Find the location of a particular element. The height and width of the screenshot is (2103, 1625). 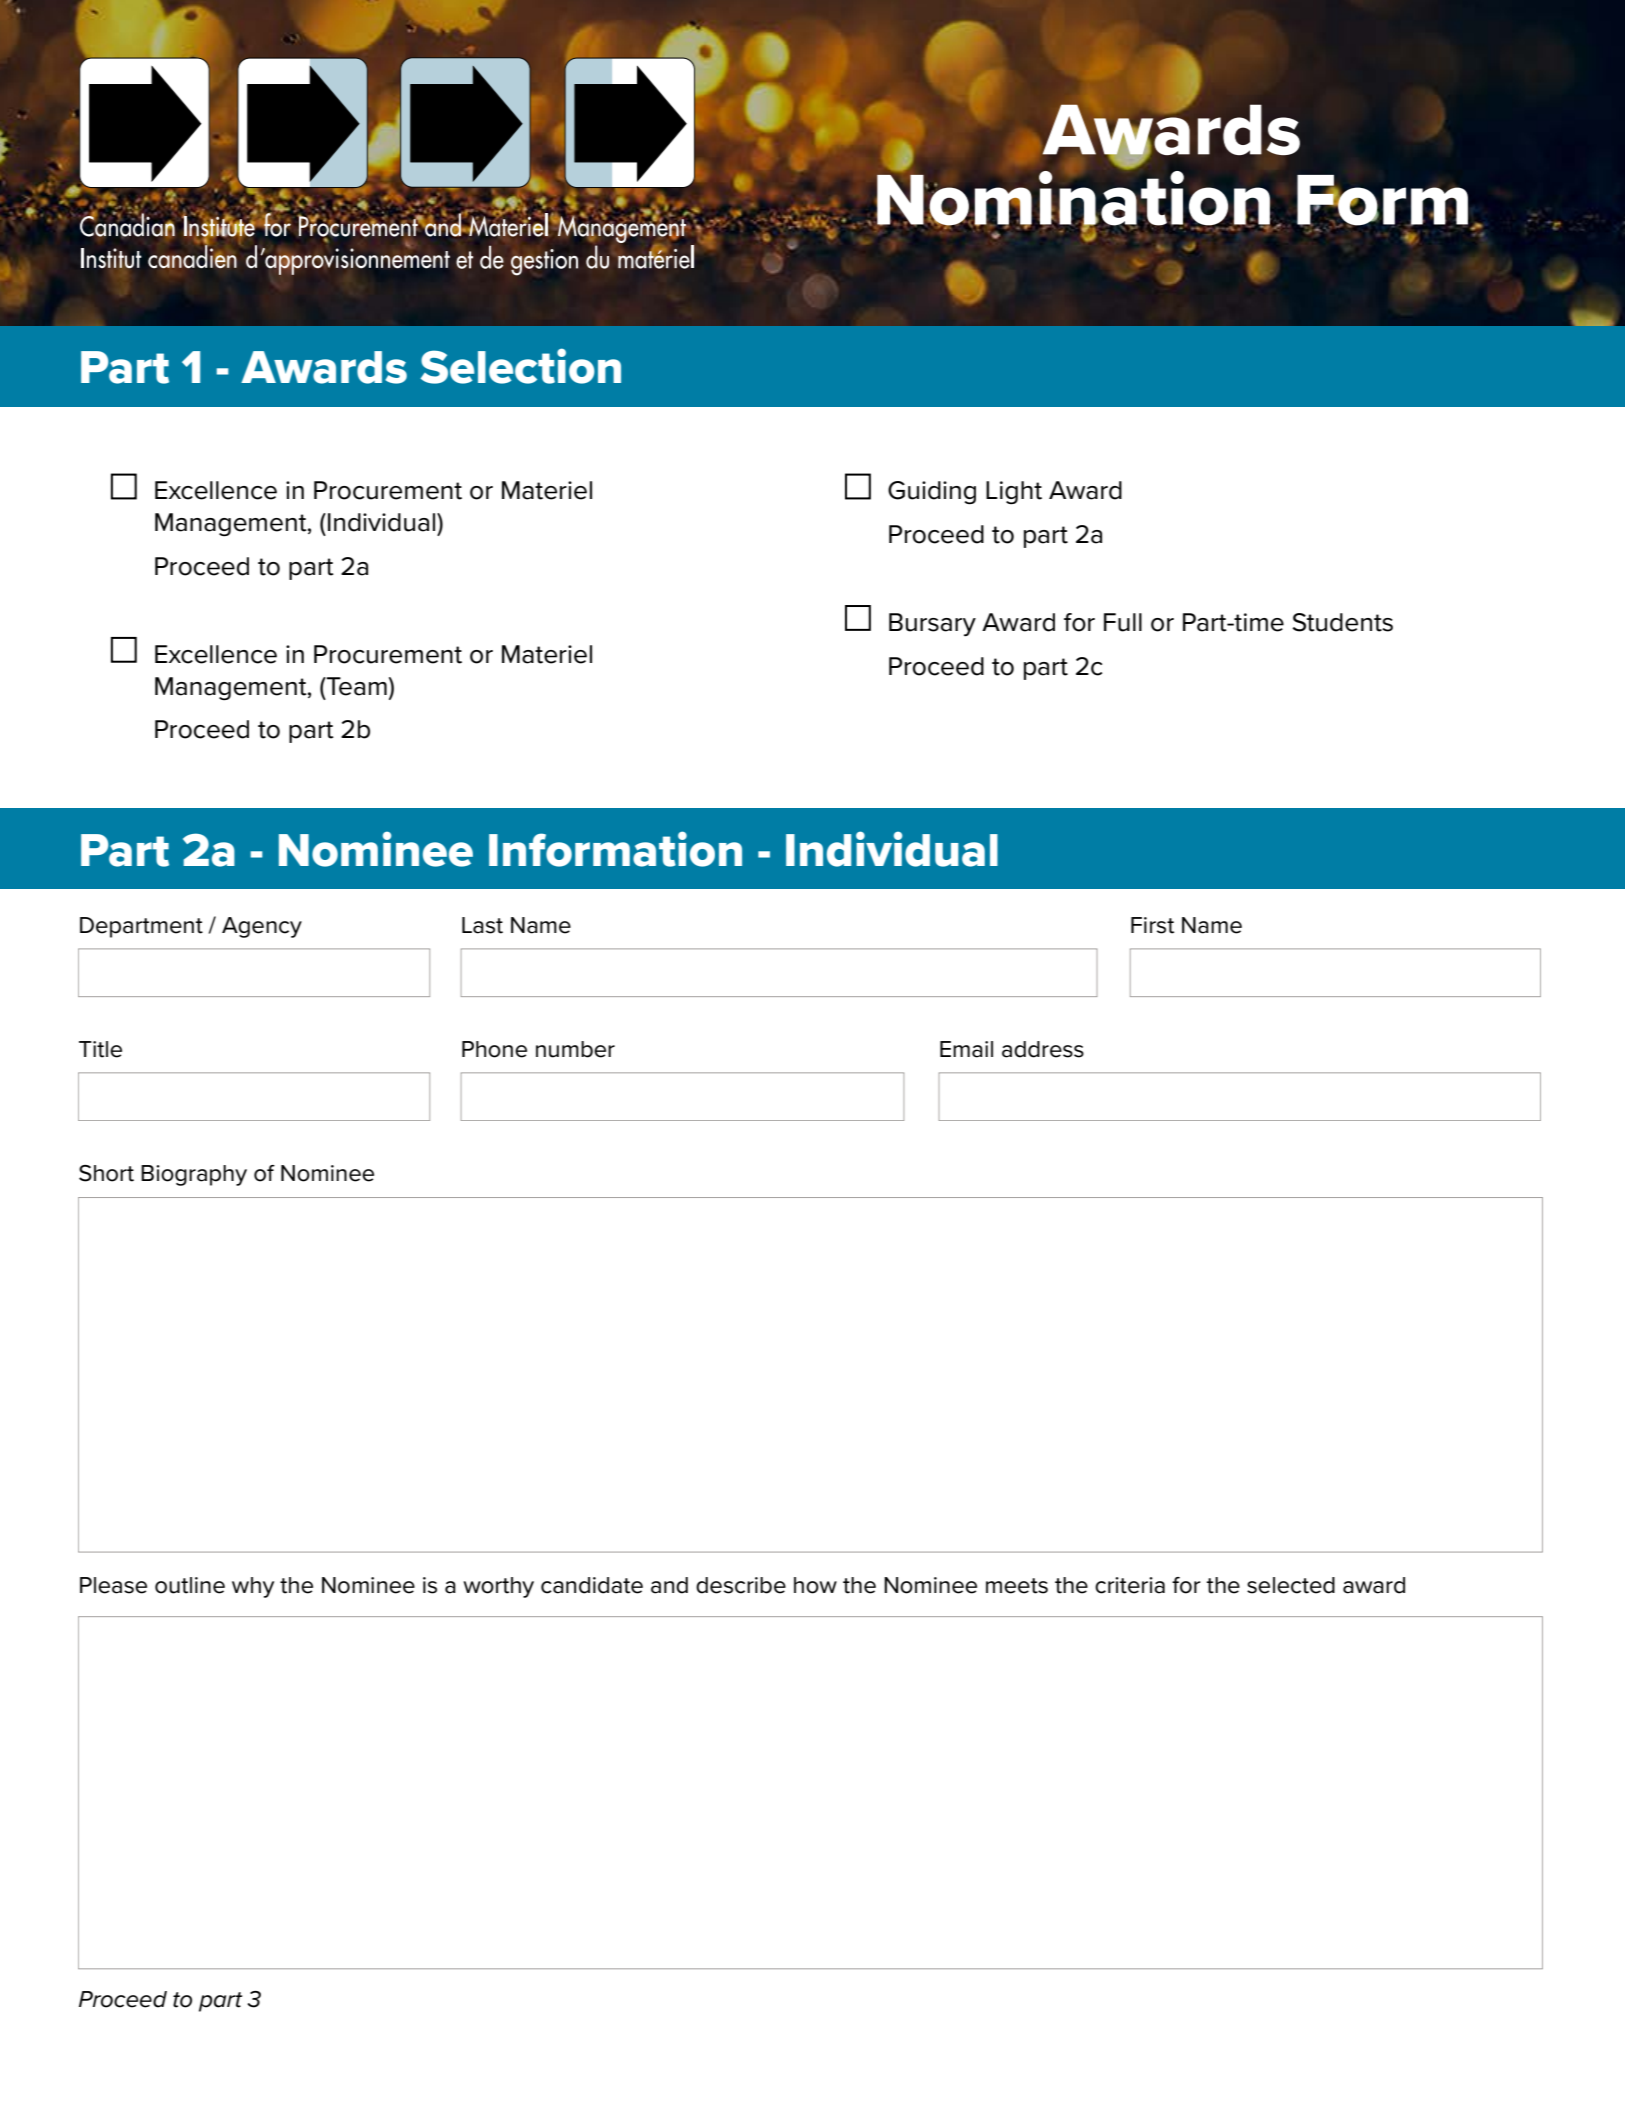

how is located at coordinates (815, 1585).
